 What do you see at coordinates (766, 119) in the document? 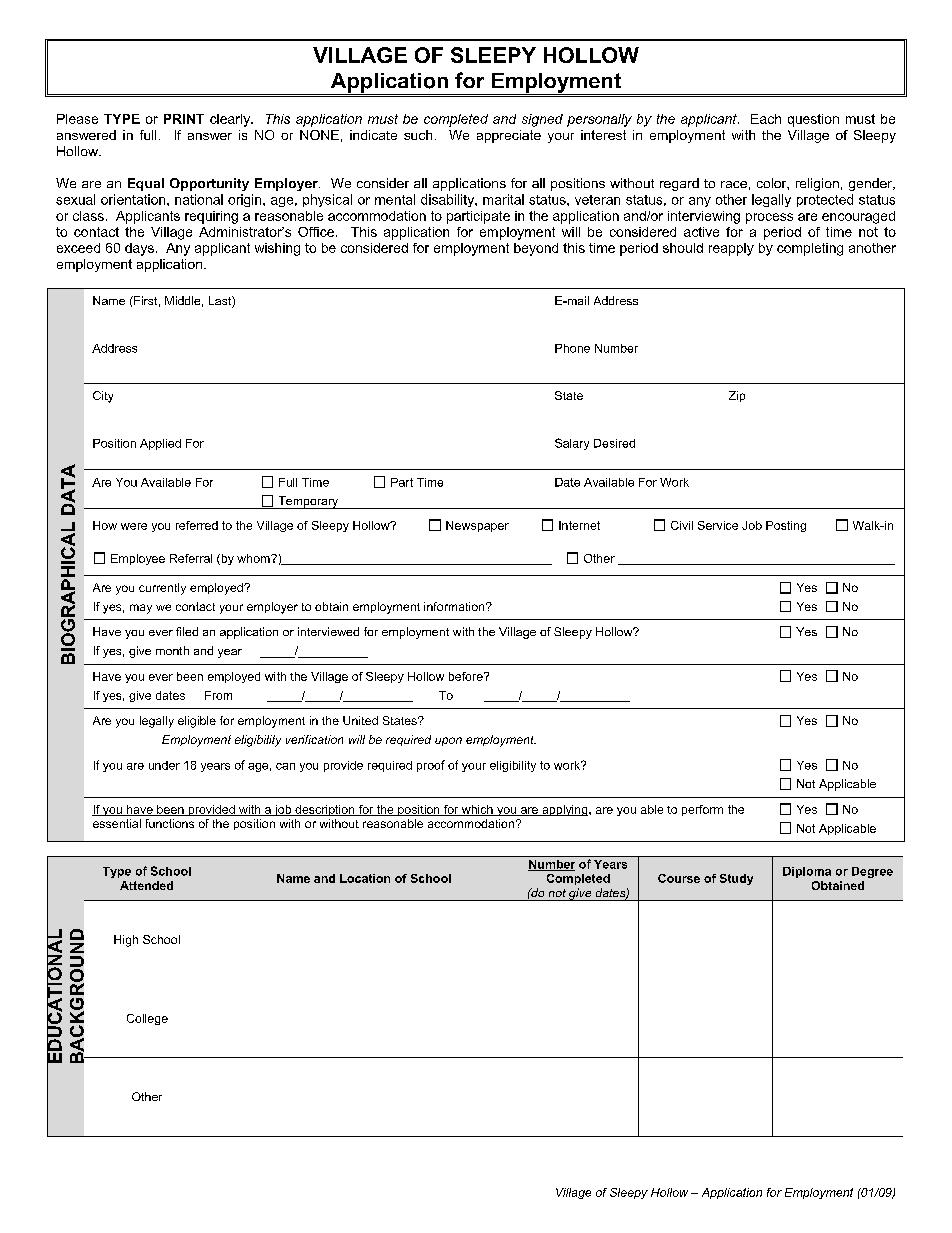
I see `Each` at bounding box center [766, 119].
